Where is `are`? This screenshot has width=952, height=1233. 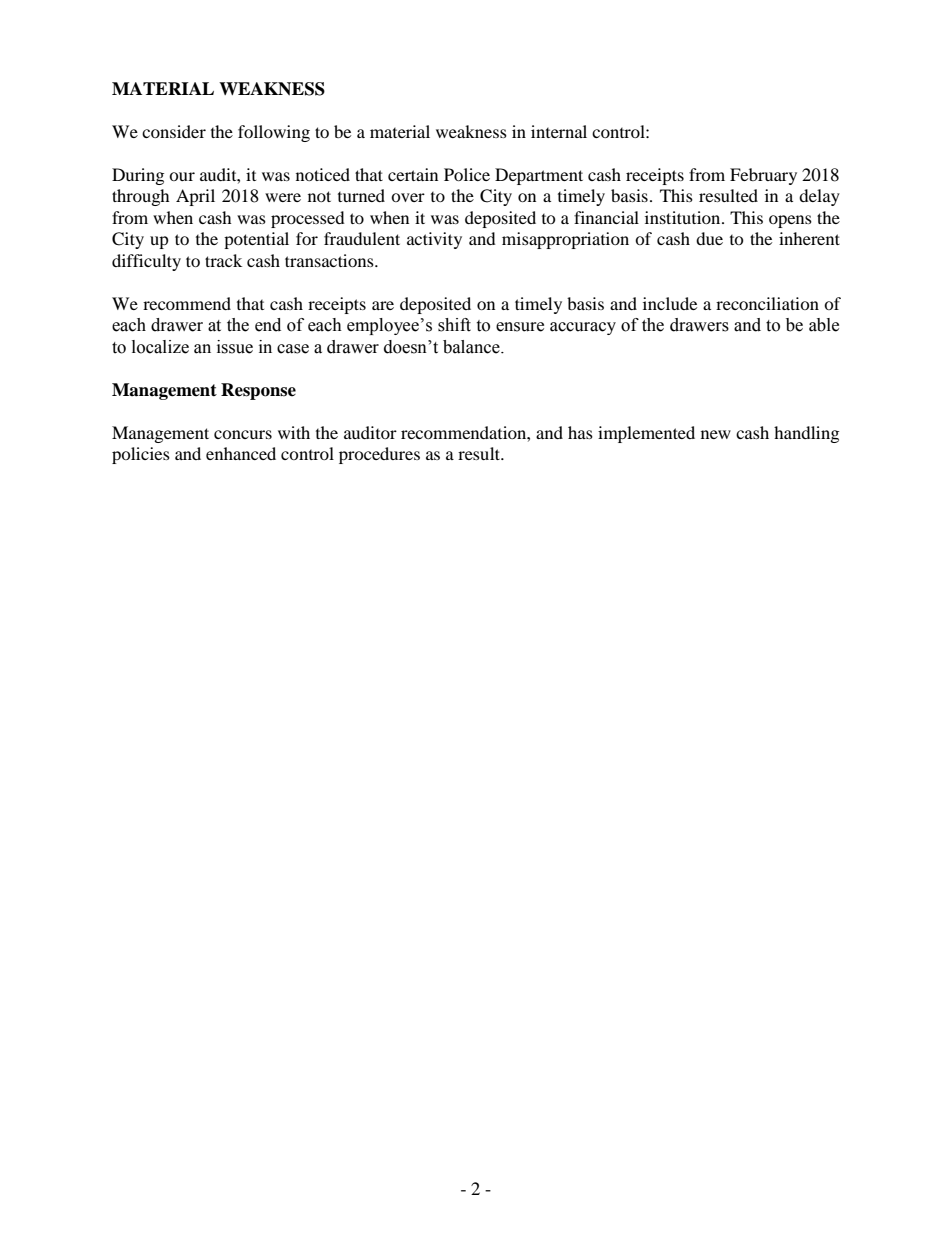 are is located at coordinates (383, 305).
